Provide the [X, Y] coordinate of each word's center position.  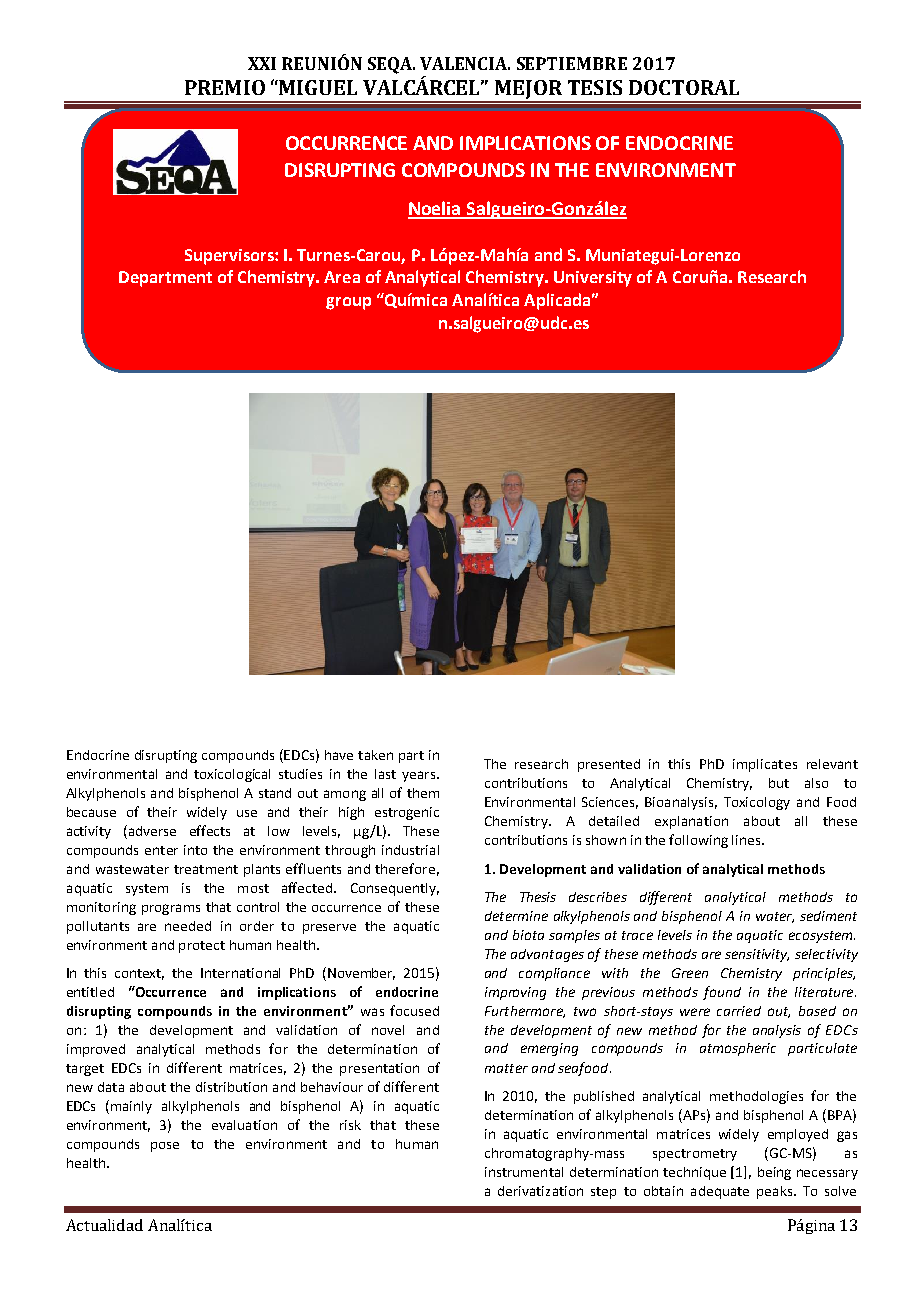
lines [747, 840]
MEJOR [529, 91]
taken [375, 755]
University [593, 279]
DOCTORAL [684, 87]
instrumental [524, 1172]
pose [165, 1147]
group [348, 303]
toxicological [232, 775]
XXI [262, 63]
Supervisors [230, 257]
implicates [765, 765]
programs [171, 909]
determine [516, 916]
